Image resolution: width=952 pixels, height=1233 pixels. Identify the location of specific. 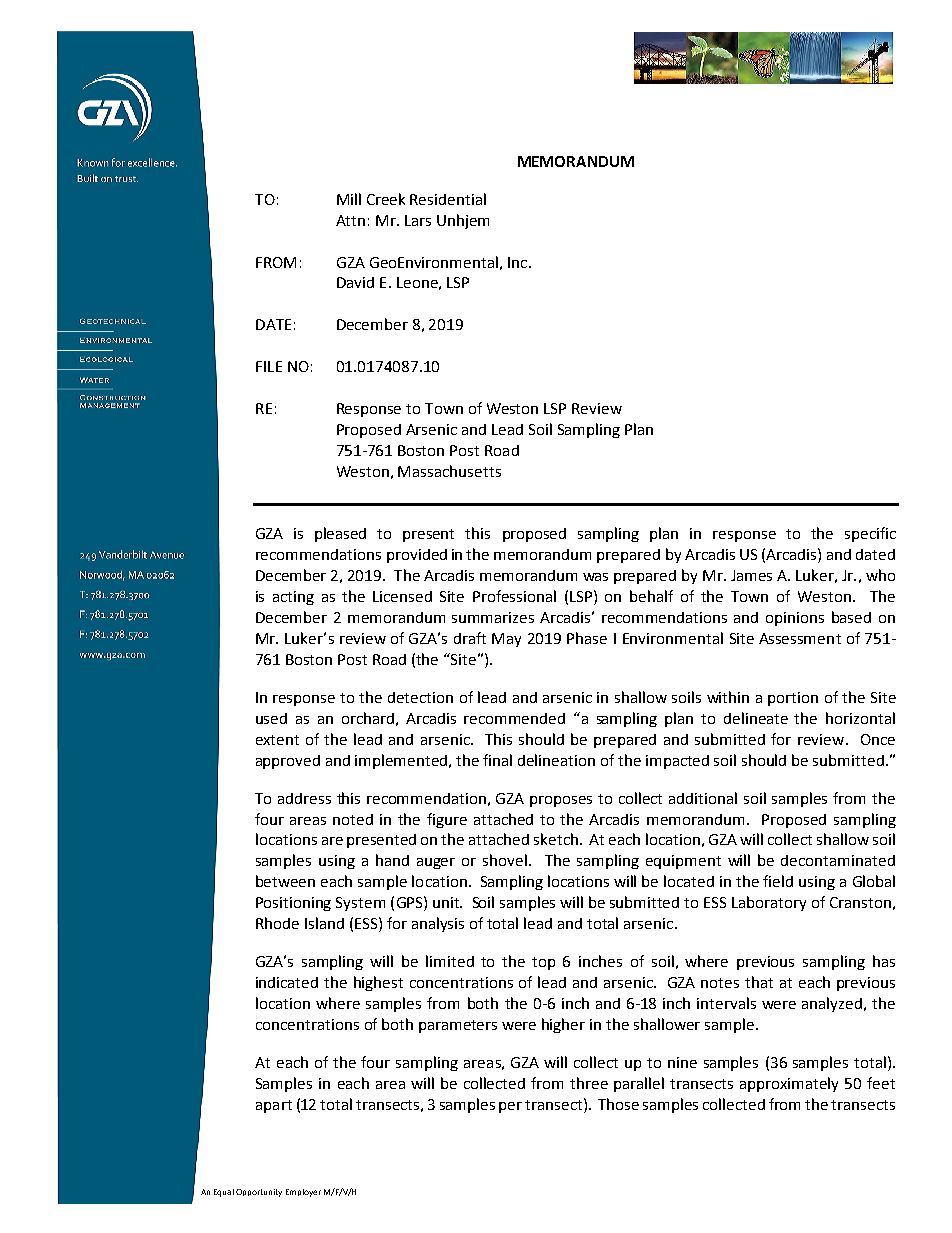
(870, 534).
